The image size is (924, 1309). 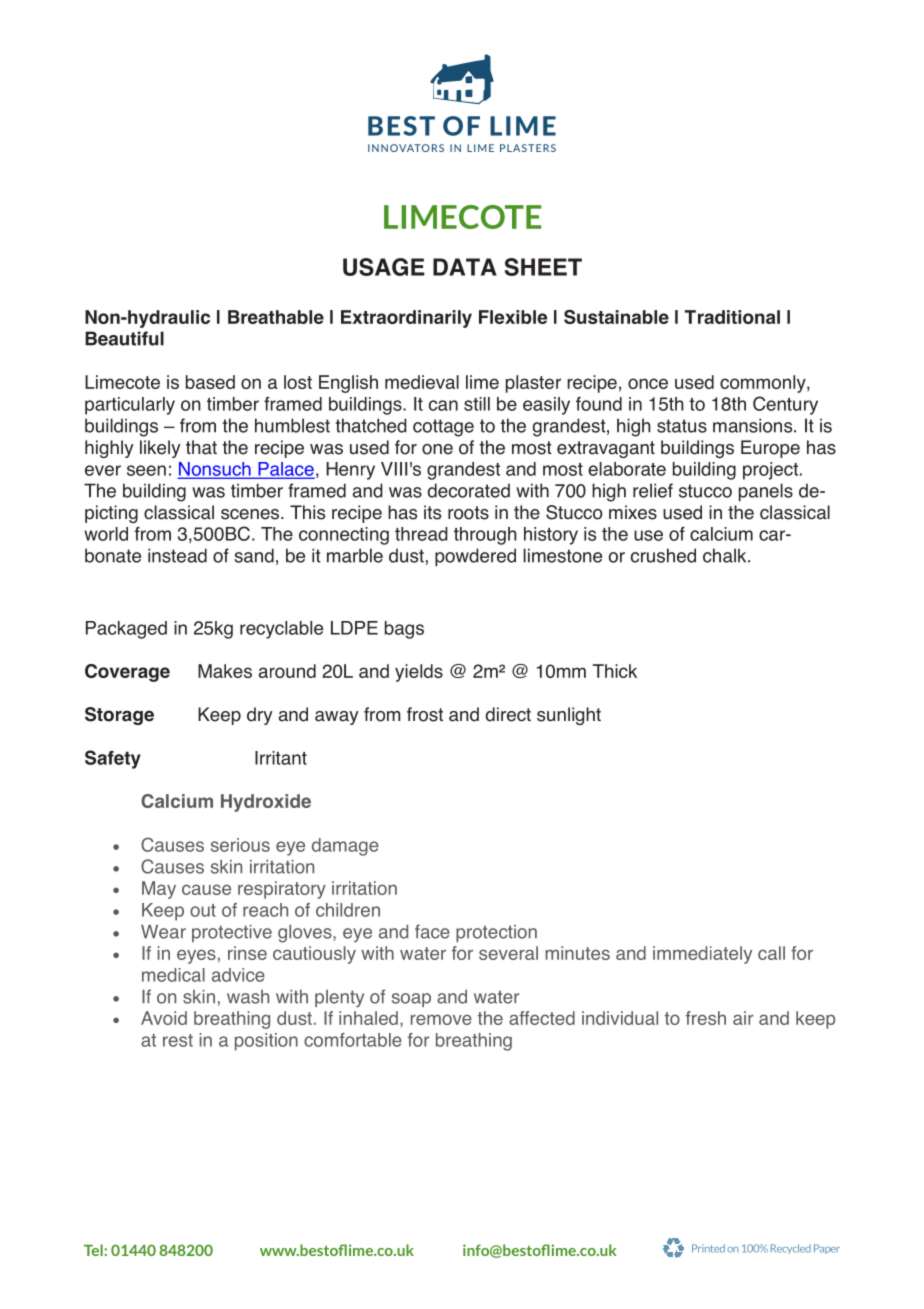 I want to click on Breathable, so click(x=276, y=317).
